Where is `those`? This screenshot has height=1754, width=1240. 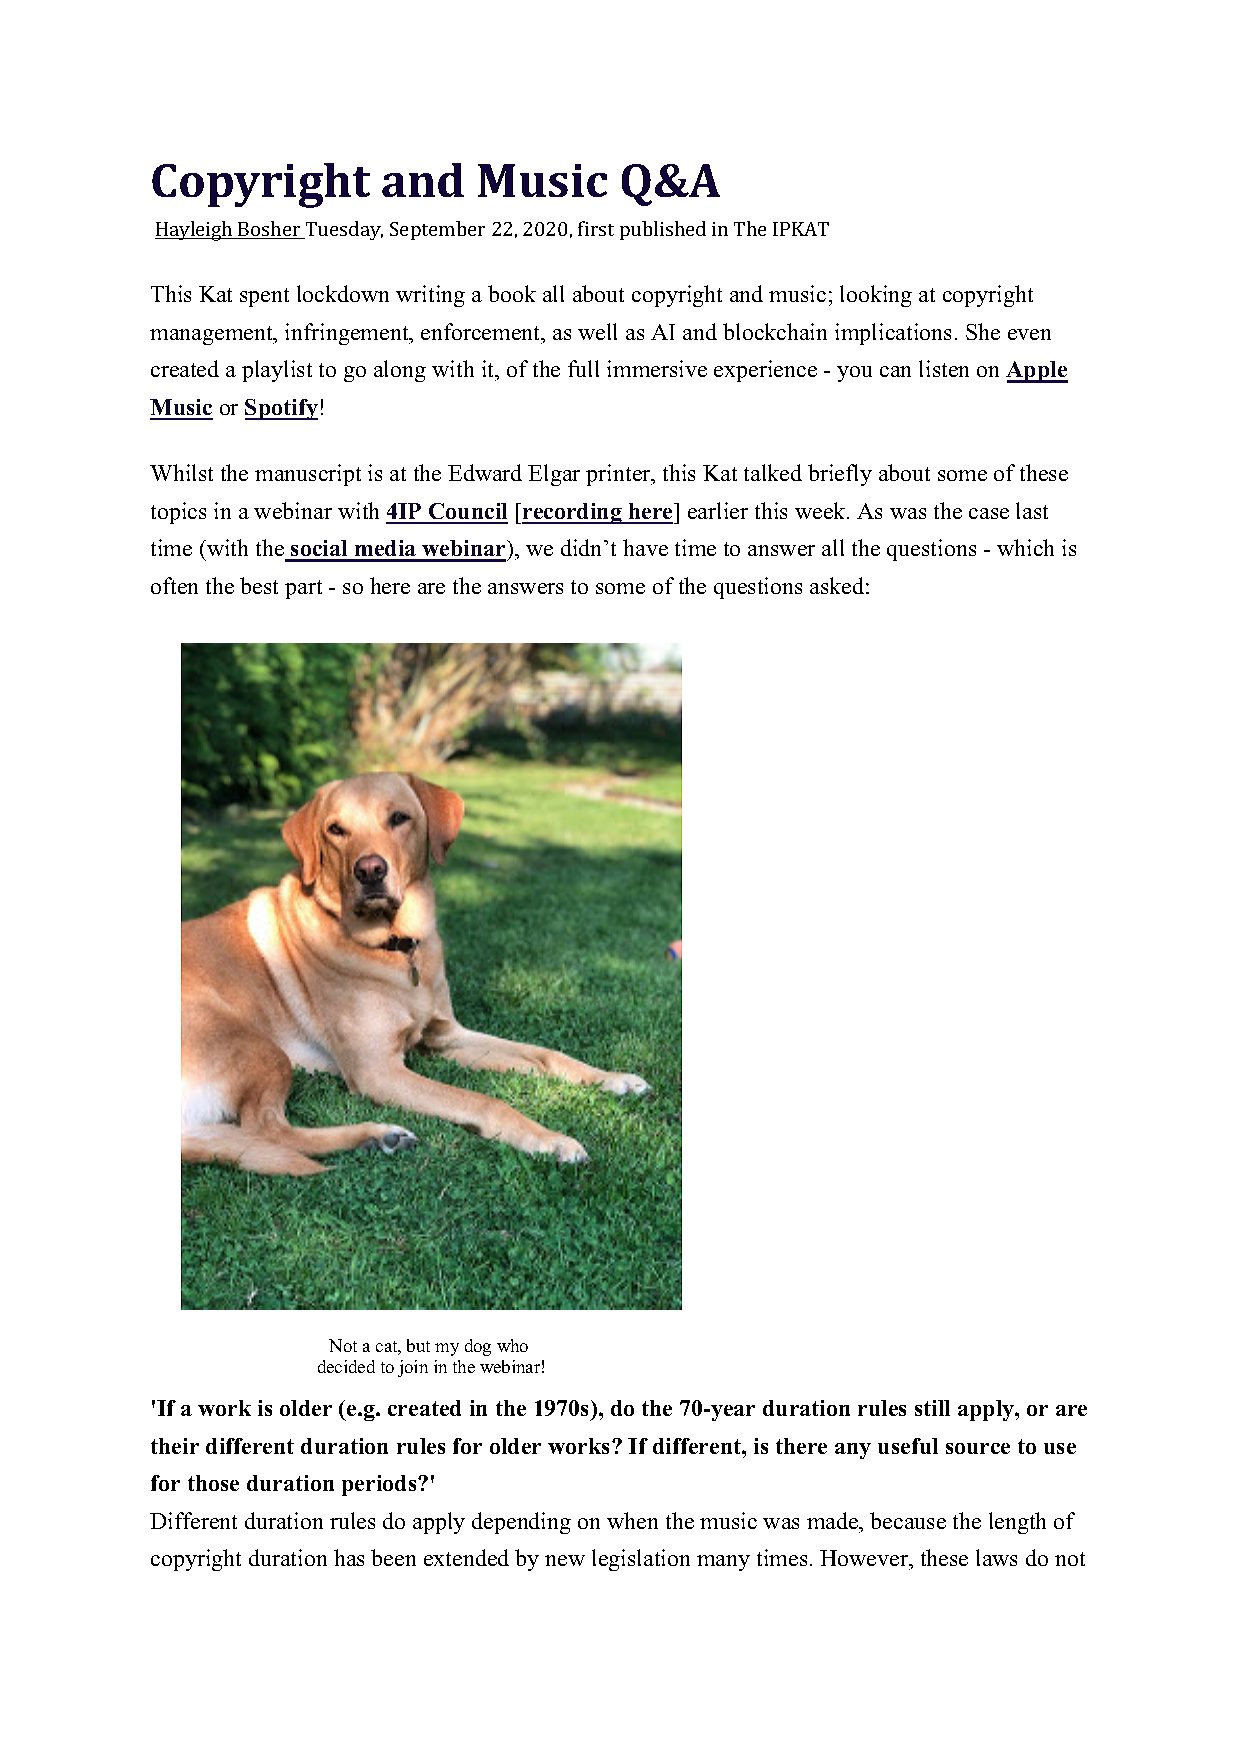 those is located at coordinates (213, 1483).
